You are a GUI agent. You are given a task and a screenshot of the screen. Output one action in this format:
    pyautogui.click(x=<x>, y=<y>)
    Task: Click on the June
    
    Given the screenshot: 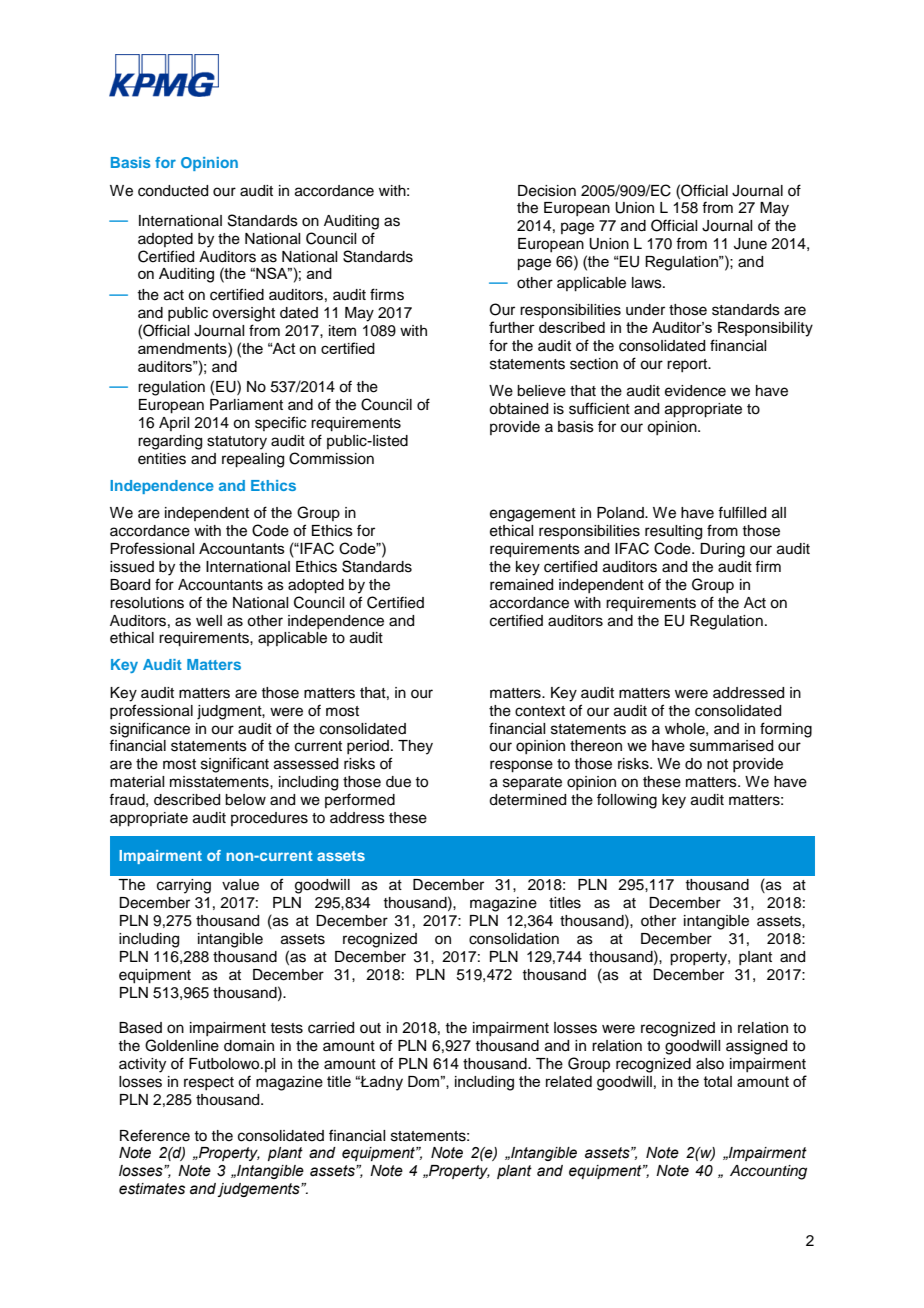 What is the action you would take?
    pyautogui.click(x=750, y=244)
